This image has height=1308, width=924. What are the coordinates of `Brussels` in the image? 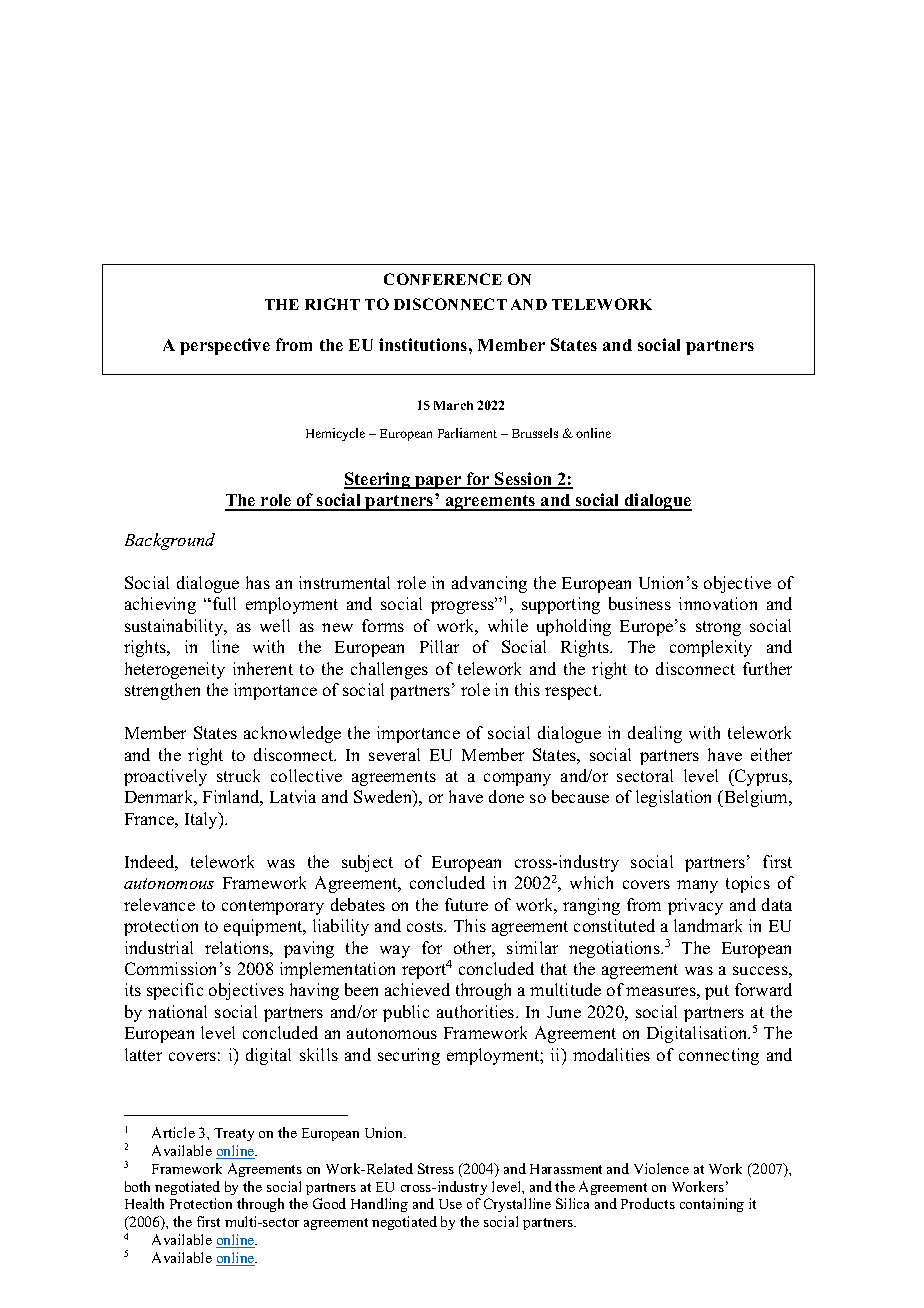 It's located at (535, 433).
